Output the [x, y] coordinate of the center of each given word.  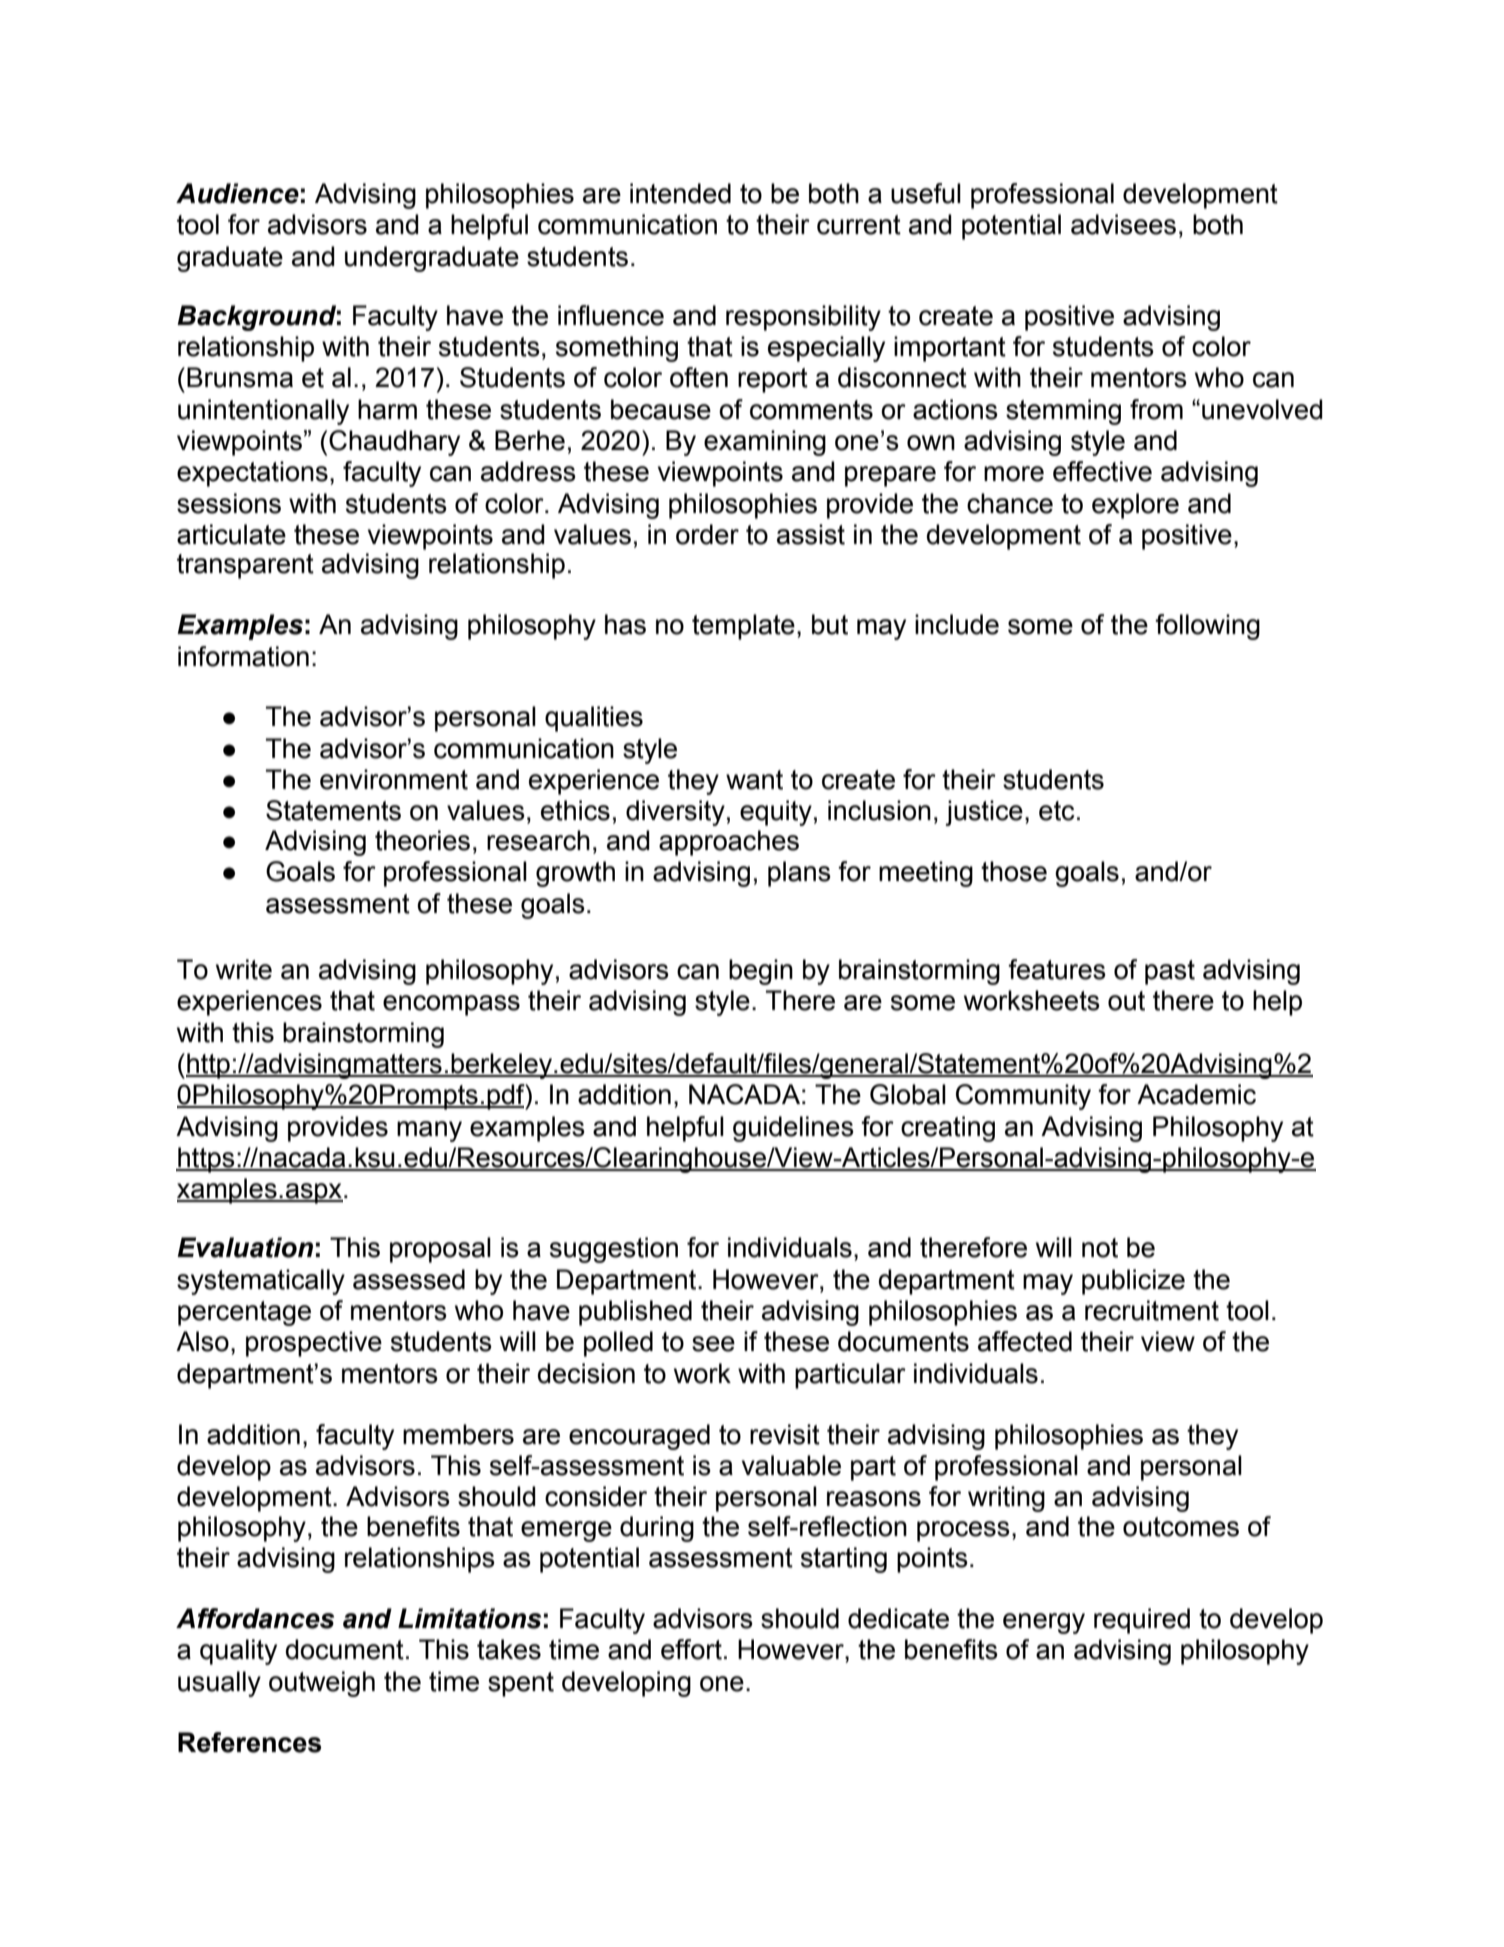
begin [761, 972]
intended [680, 193]
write [244, 969]
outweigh [322, 1684]
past [1170, 972]
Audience [237, 193]
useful [926, 193]
